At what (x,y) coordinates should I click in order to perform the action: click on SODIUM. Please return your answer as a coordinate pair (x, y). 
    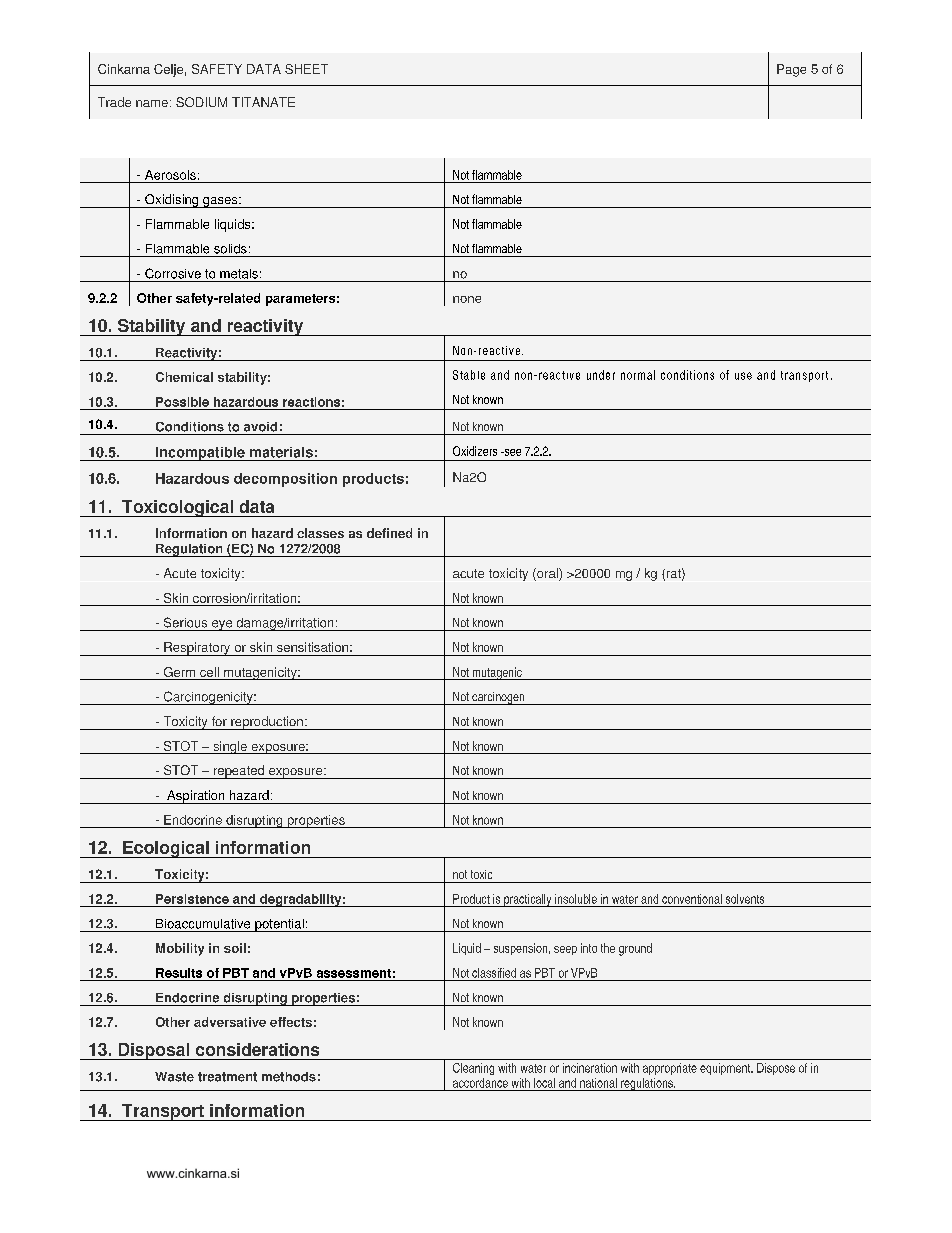
    Looking at the image, I should click on (201, 102).
